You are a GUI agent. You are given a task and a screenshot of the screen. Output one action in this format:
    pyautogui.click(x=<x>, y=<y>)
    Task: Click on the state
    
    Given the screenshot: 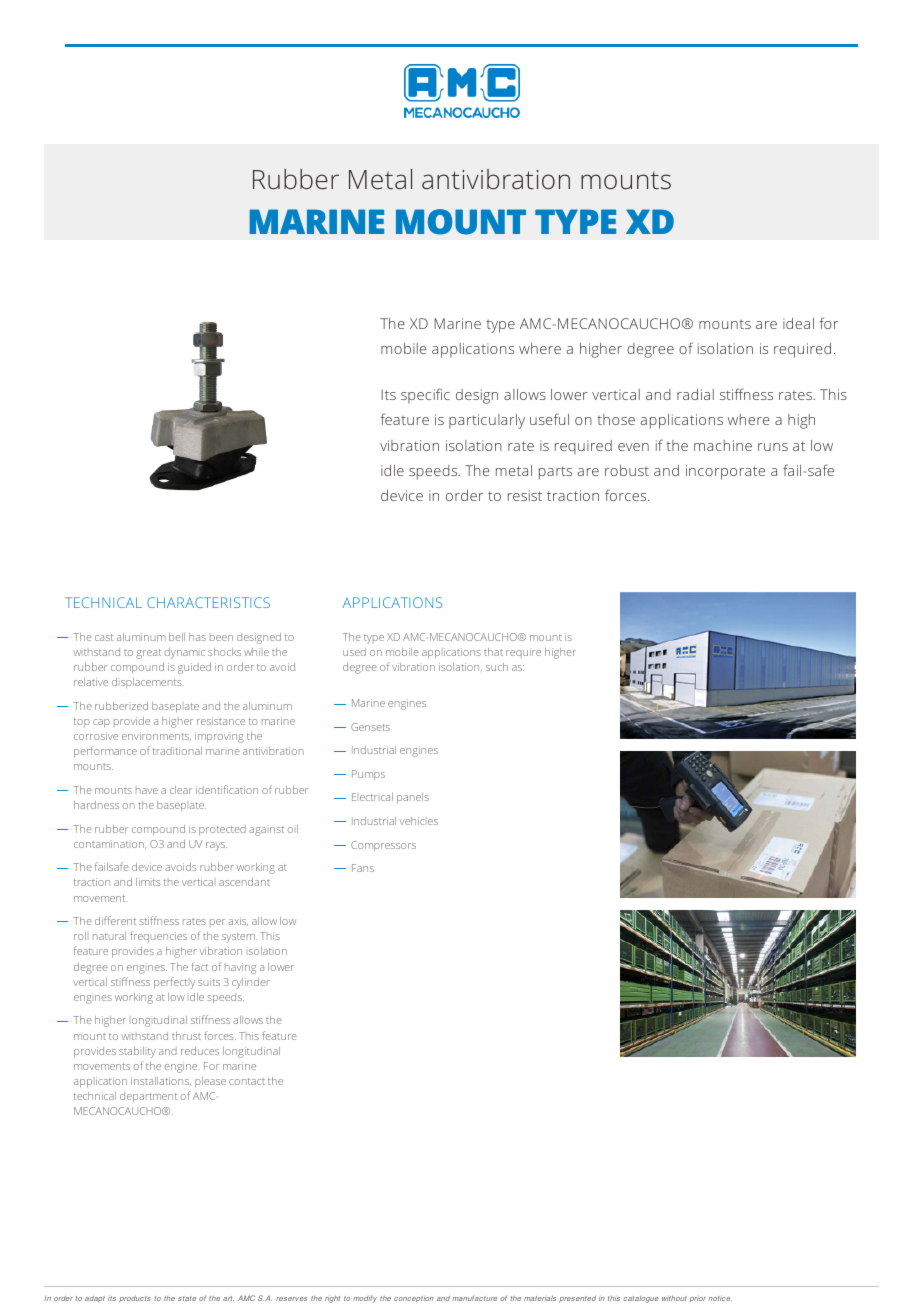 What is the action you would take?
    pyautogui.click(x=187, y=1298)
